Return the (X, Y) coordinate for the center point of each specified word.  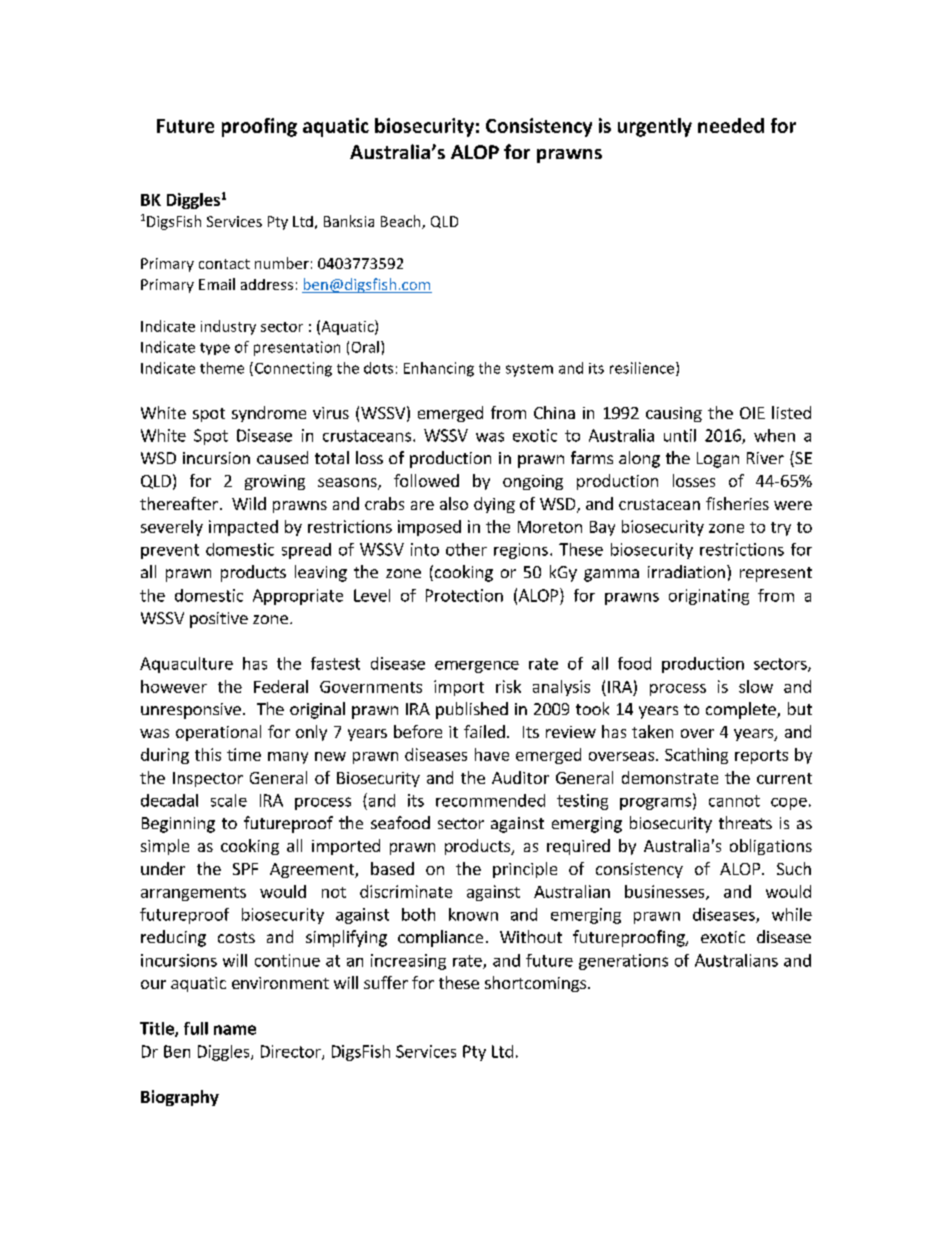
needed (731, 125)
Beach (402, 222)
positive (219, 620)
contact (224, 264)
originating (709, 597)
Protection (464, 595)
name (235, 1030)
